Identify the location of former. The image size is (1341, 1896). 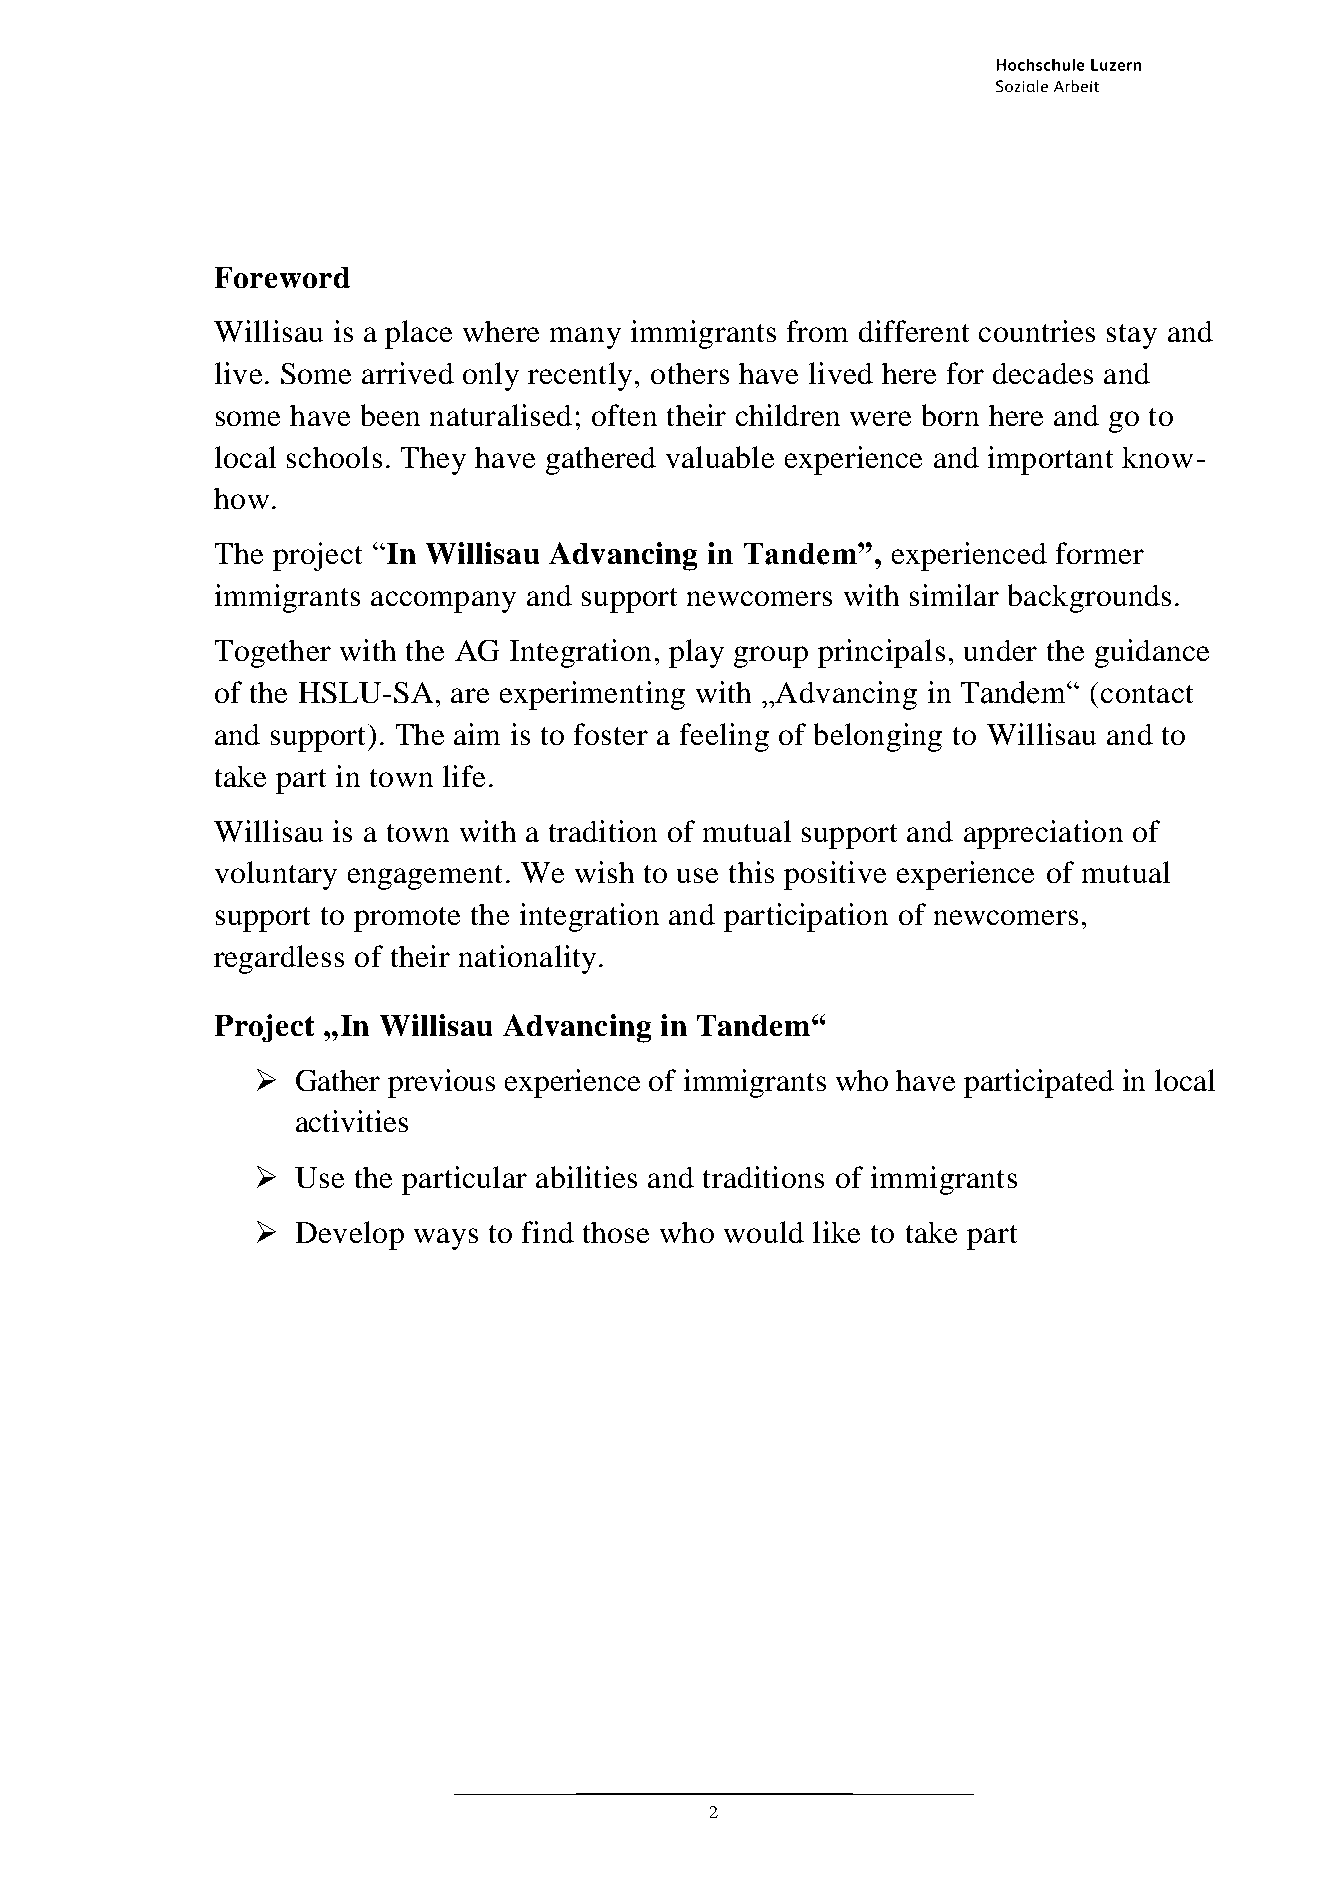
(1100, 553).
